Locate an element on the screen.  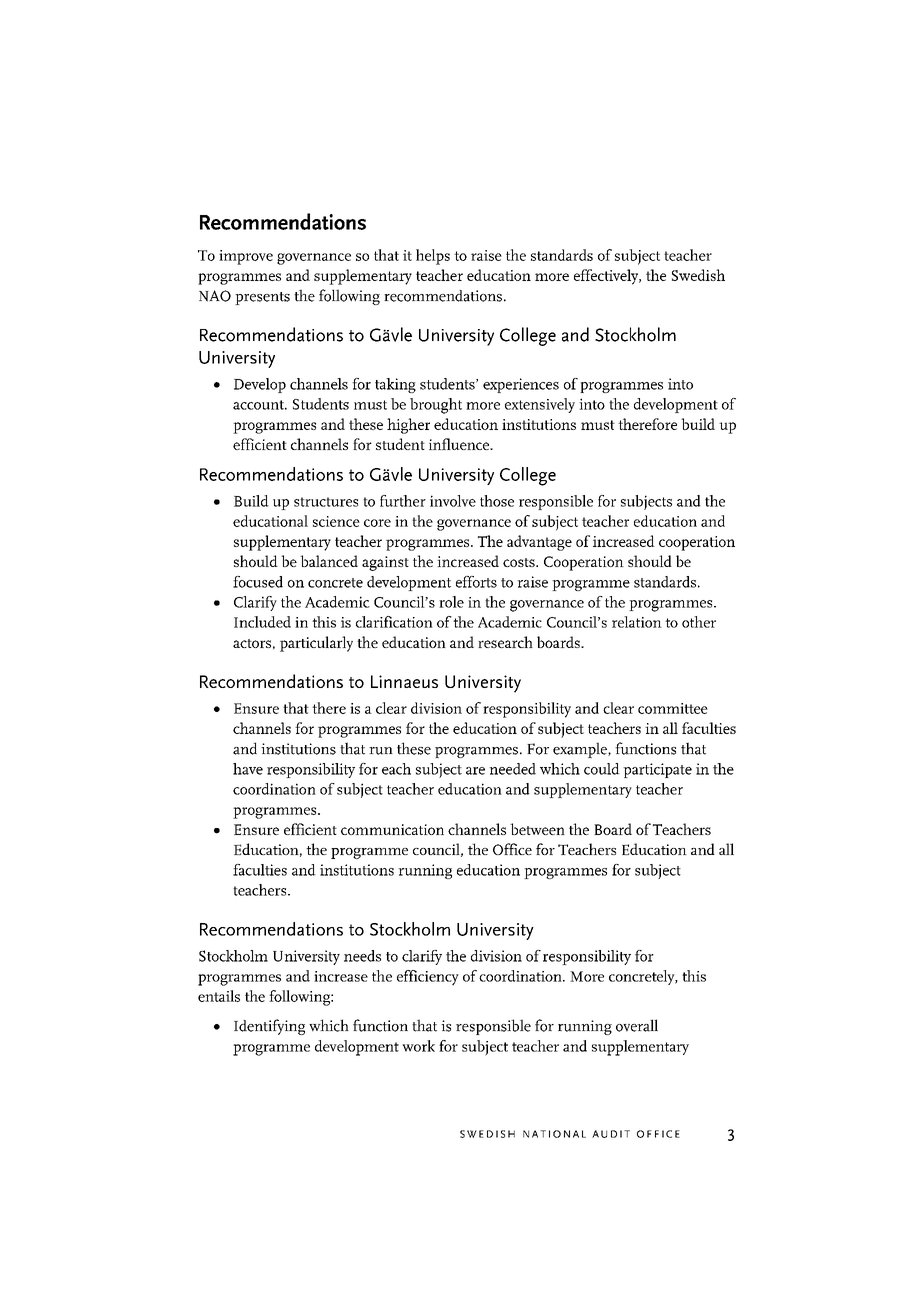
committee is located at coordinates (673, 708).
